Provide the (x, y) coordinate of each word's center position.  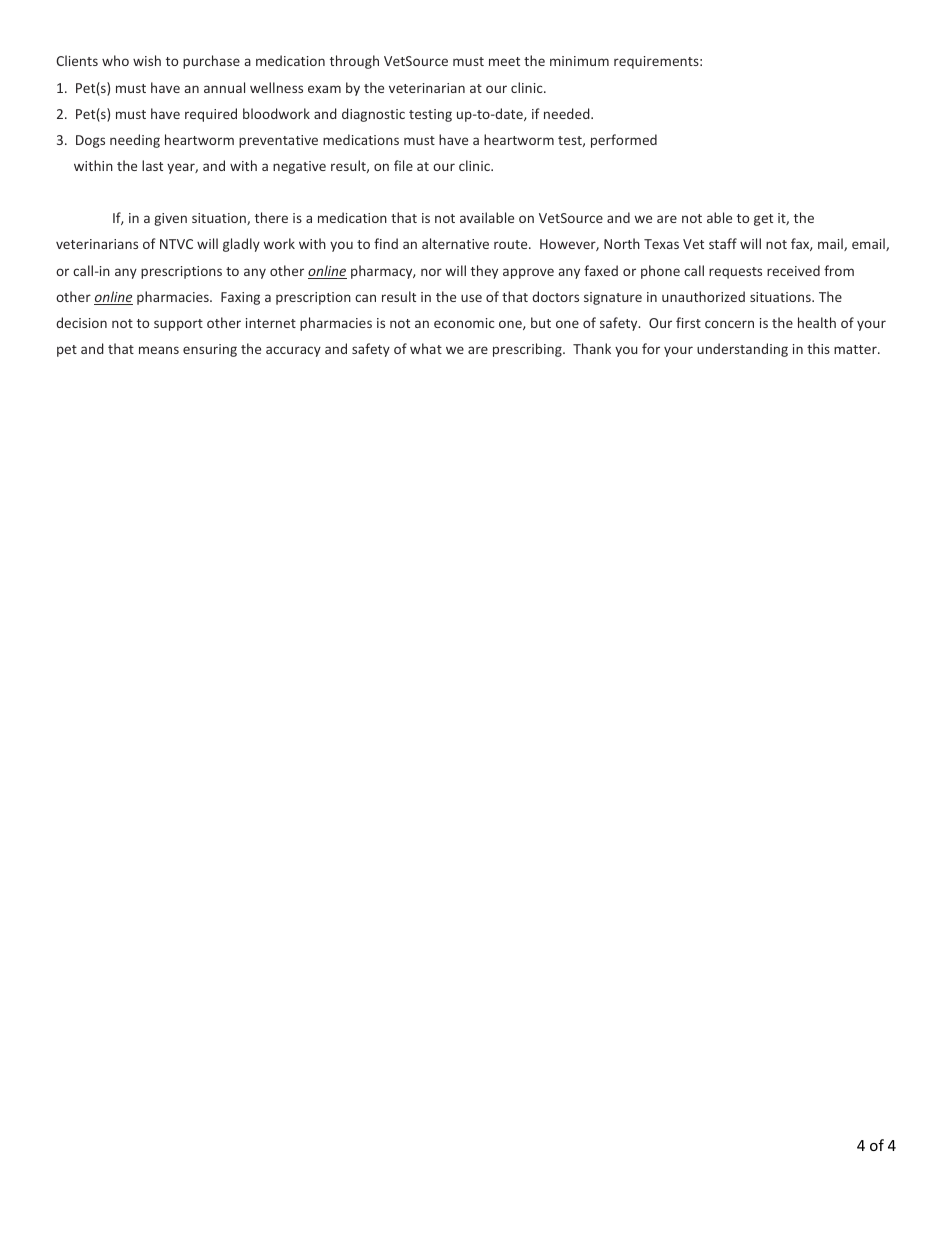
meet (504, 61)
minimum (579, 61)
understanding (742, 350)
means (159, 350)
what (426, 348)
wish (147, 60)
